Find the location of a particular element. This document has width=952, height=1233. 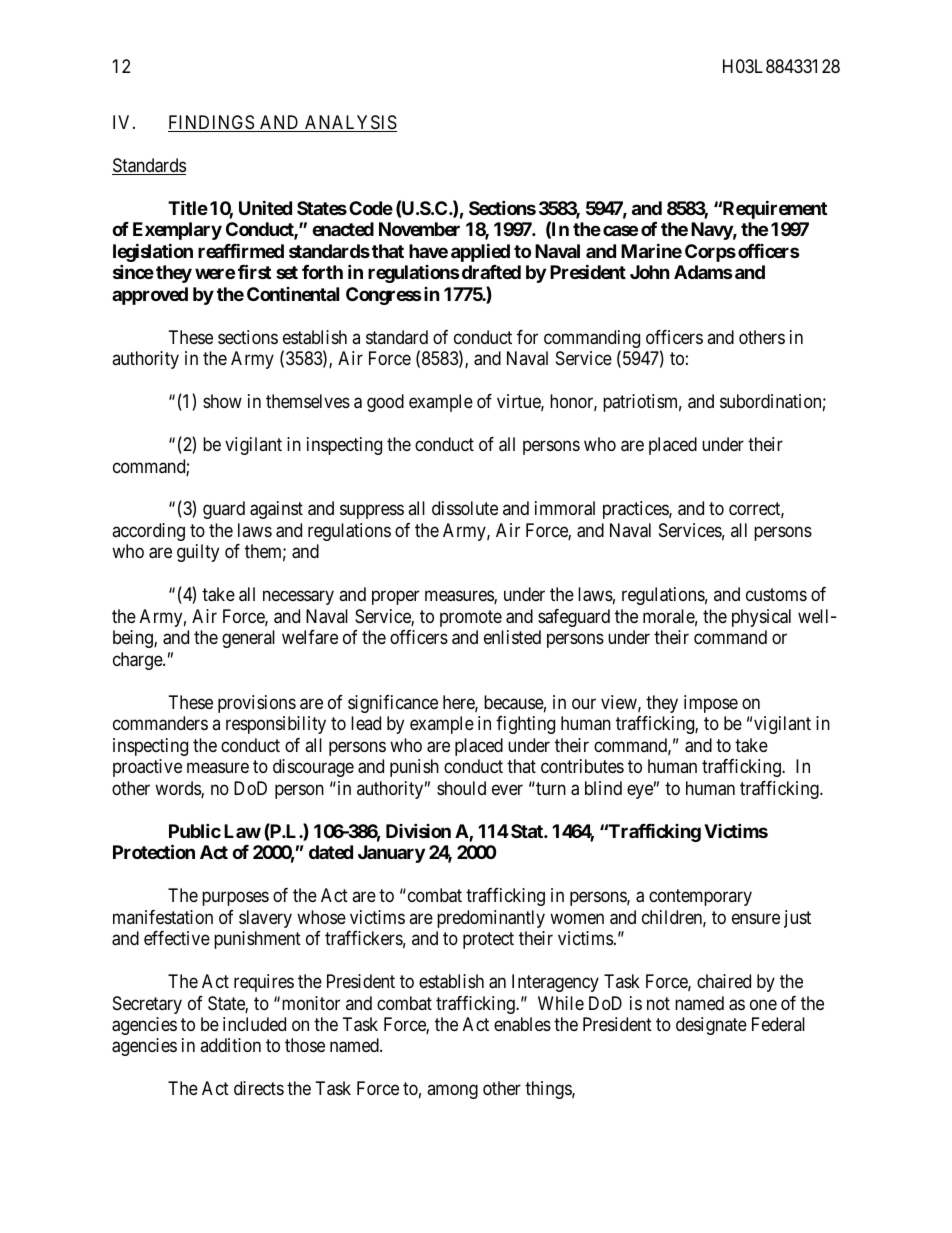

immoral is located at coordinates (565, 508).
